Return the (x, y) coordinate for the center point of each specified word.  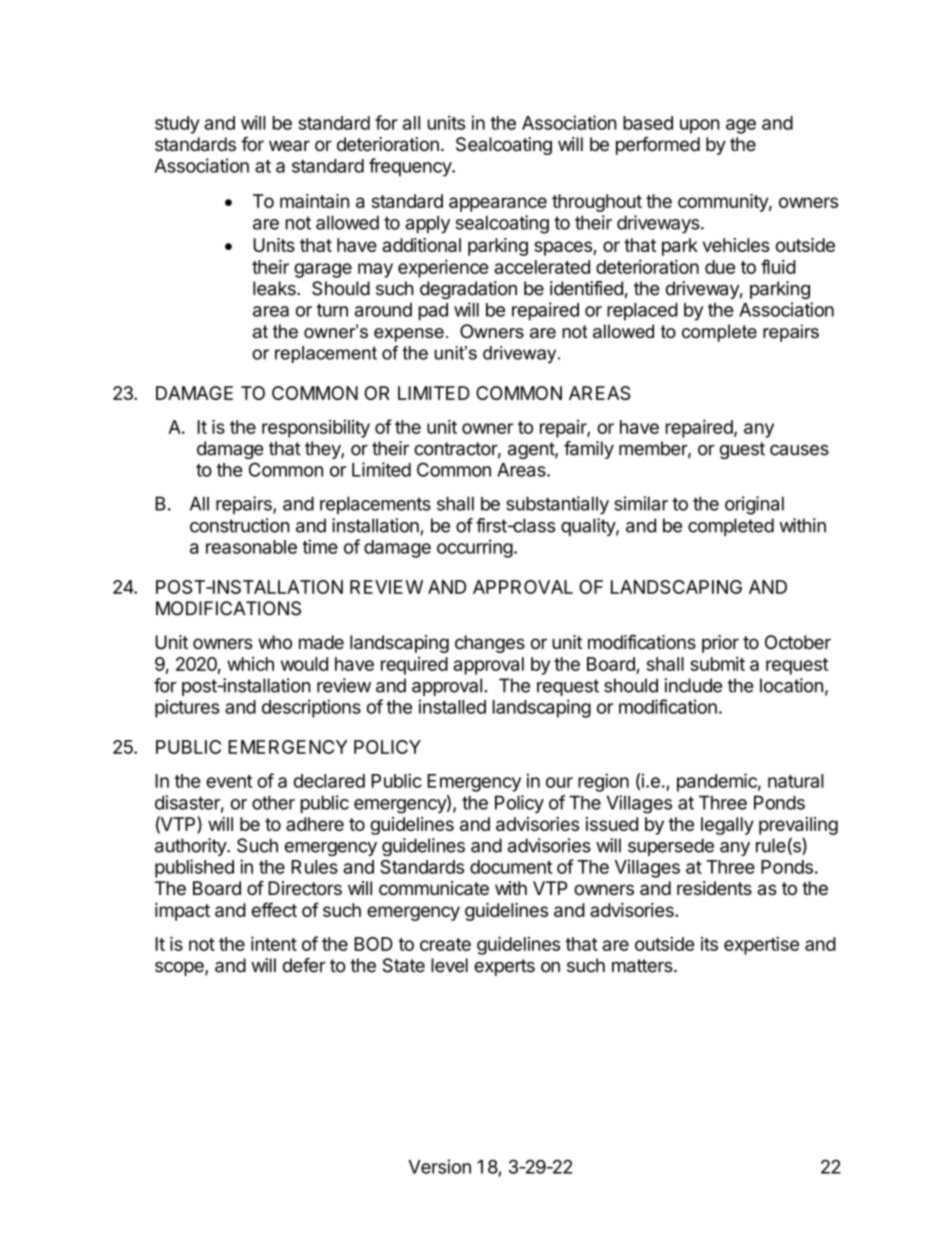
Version (440, 1166)
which (250, 664)
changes (490, 644)
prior (720, 644)
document (511, 867)
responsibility (316, 429)
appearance (498, 204)
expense (409, 335)
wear (289, 146)
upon (700, 126)
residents (714, 888)
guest (742, 450)
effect (274, 909)
